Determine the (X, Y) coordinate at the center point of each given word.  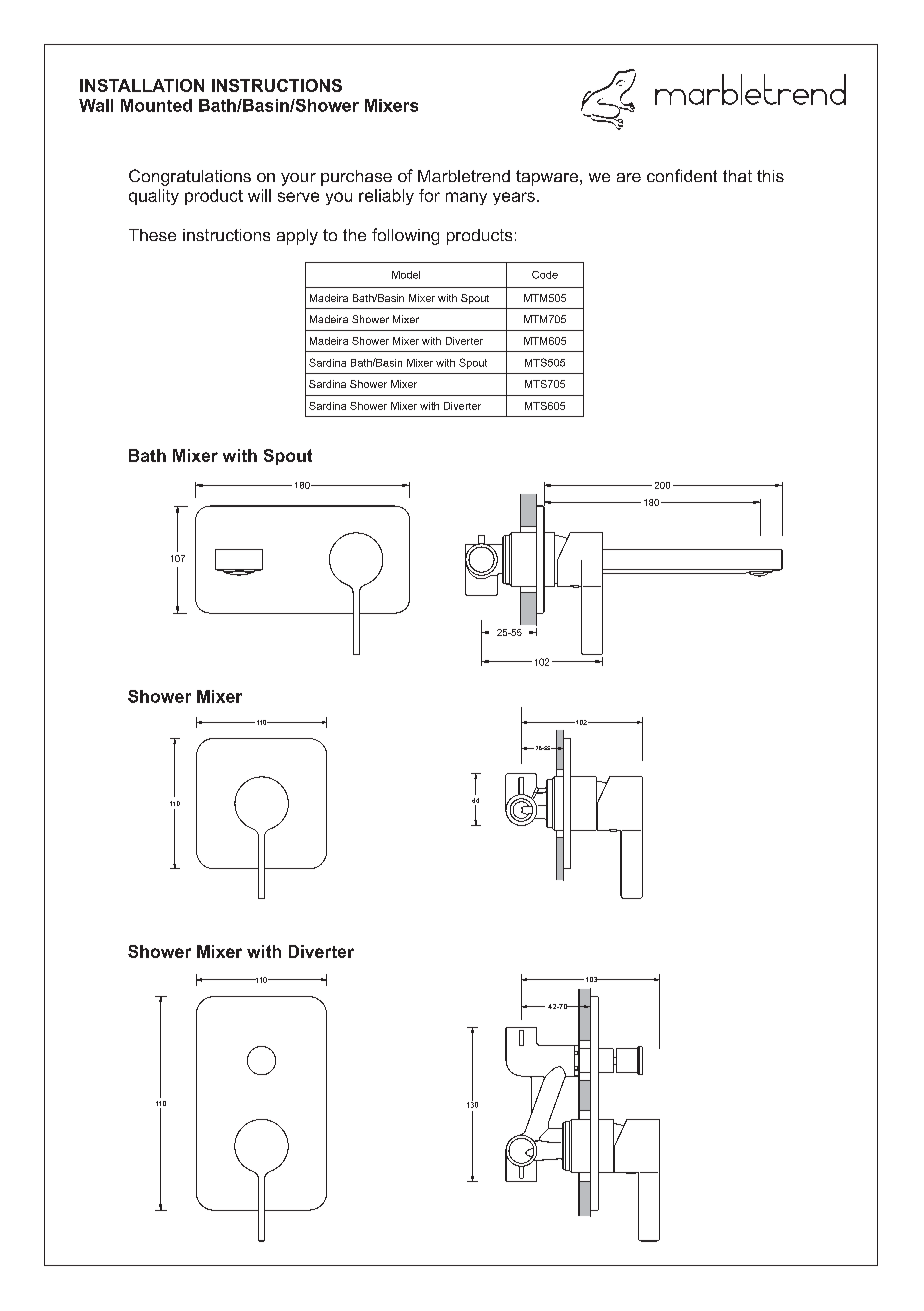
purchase (356, 178)
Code (545, 275)
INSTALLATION (142, 85)
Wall (96, 105)
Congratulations (190, 177)
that (737, 176)
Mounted (156, 105)
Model (406, 275)
